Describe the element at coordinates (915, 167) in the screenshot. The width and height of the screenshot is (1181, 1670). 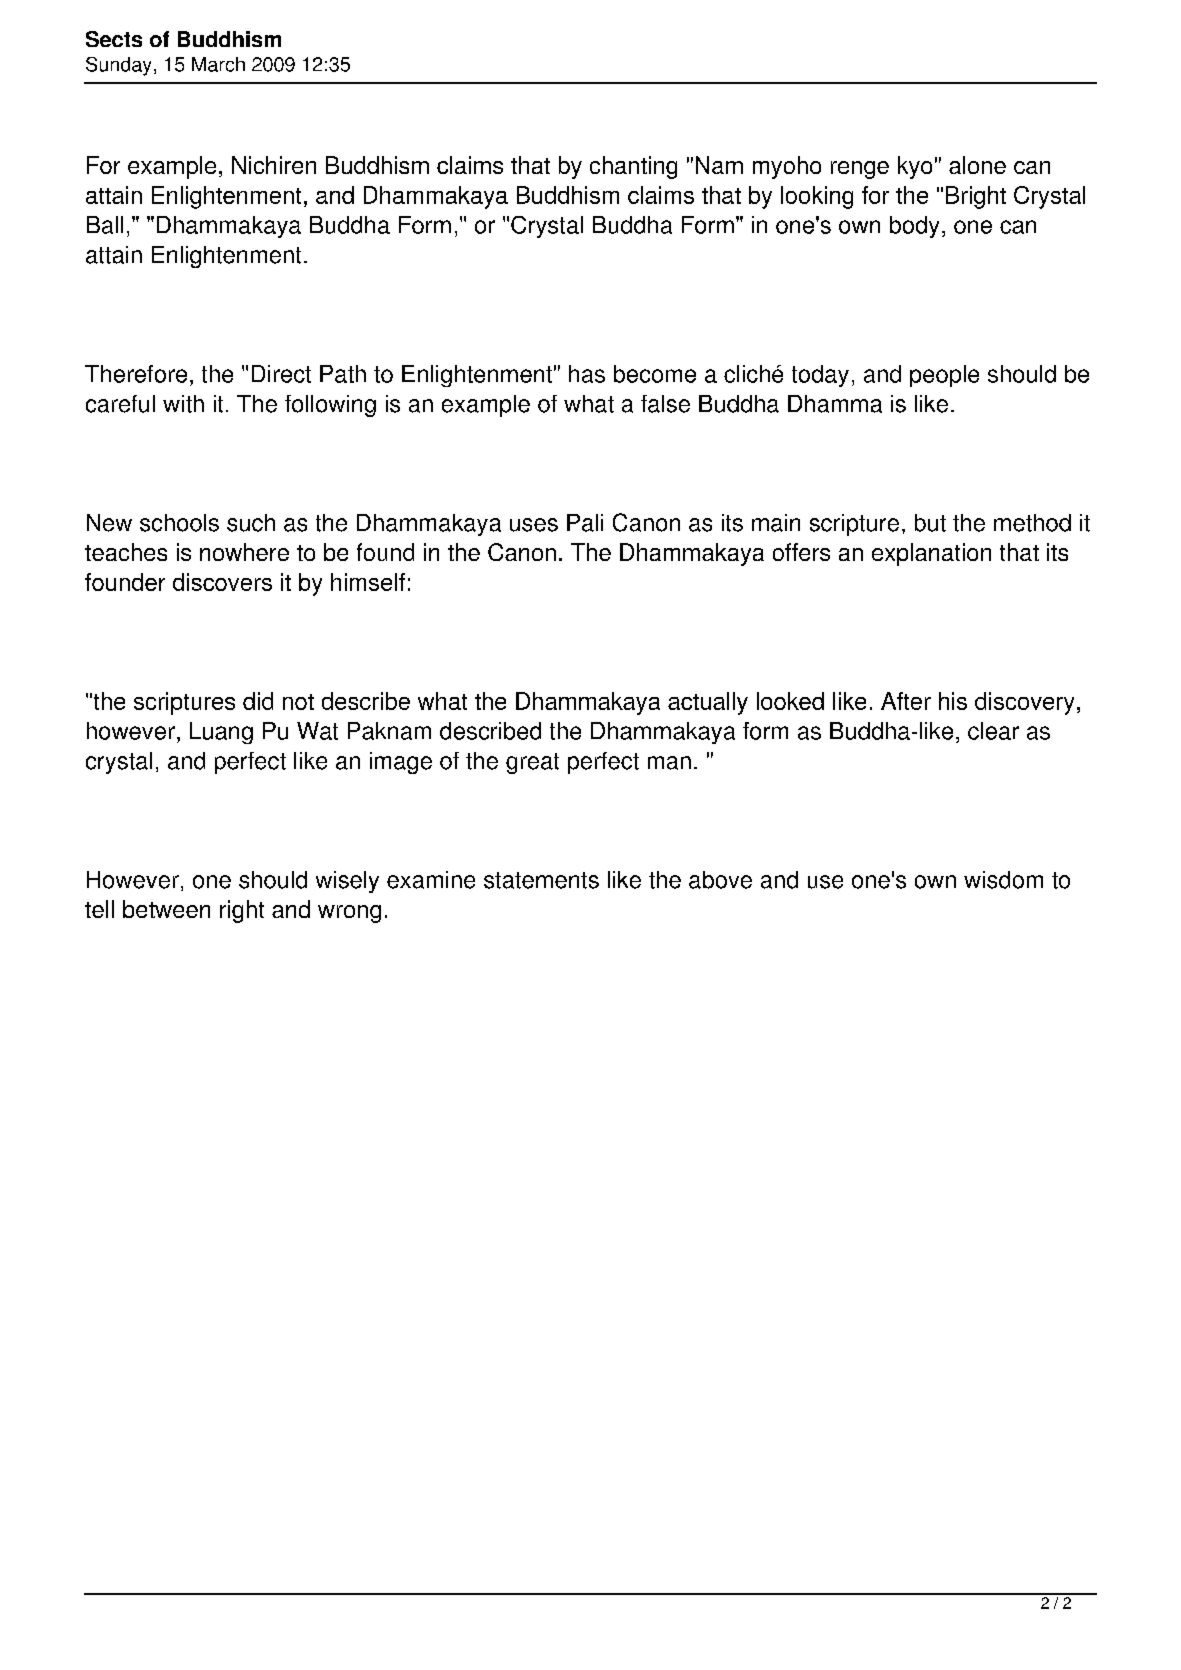
I see `kyo` at that location.
